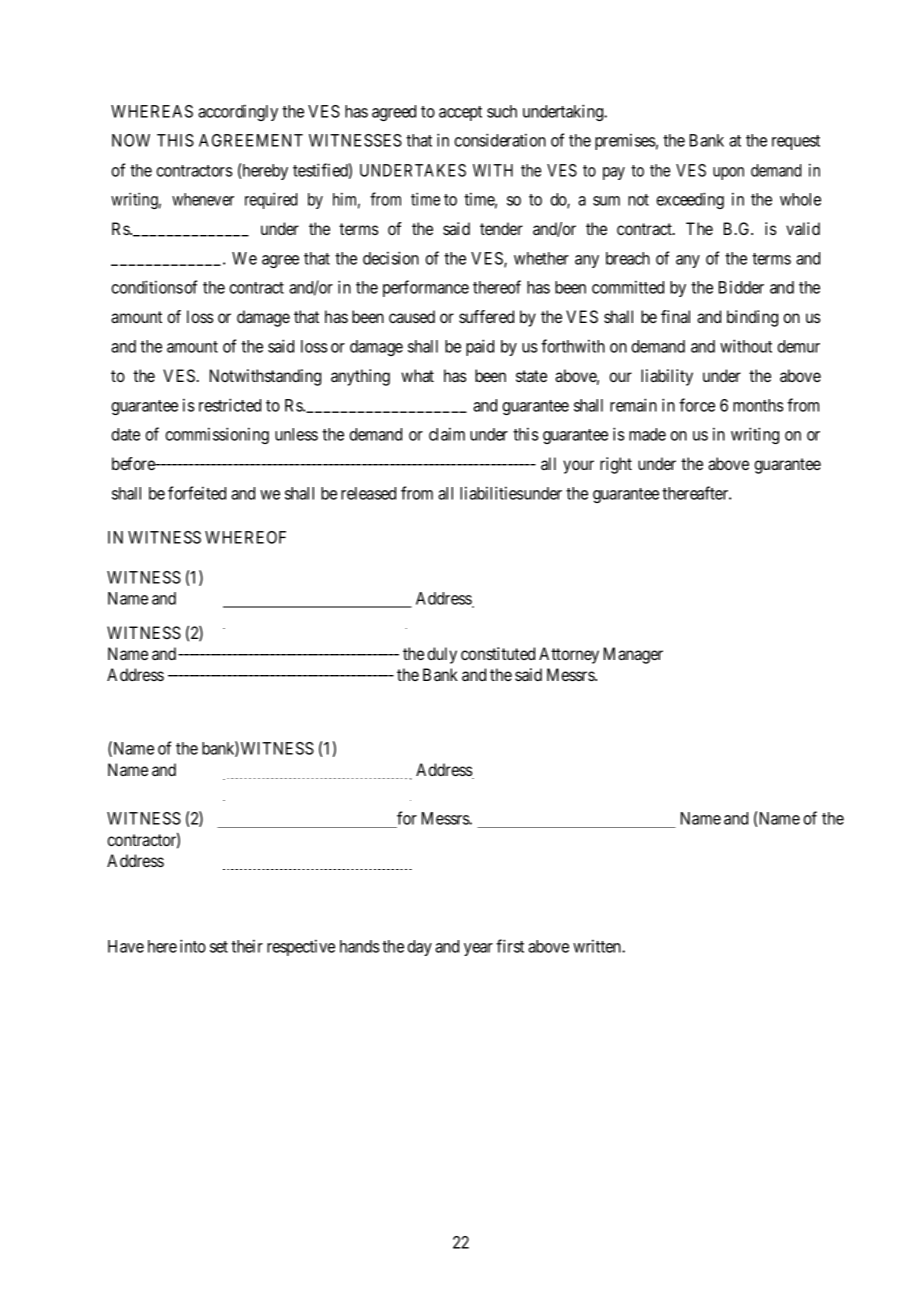  What do you see at coordinates (633, 655) in the page?
I see `Manager` at bounding box center [633, 655].
